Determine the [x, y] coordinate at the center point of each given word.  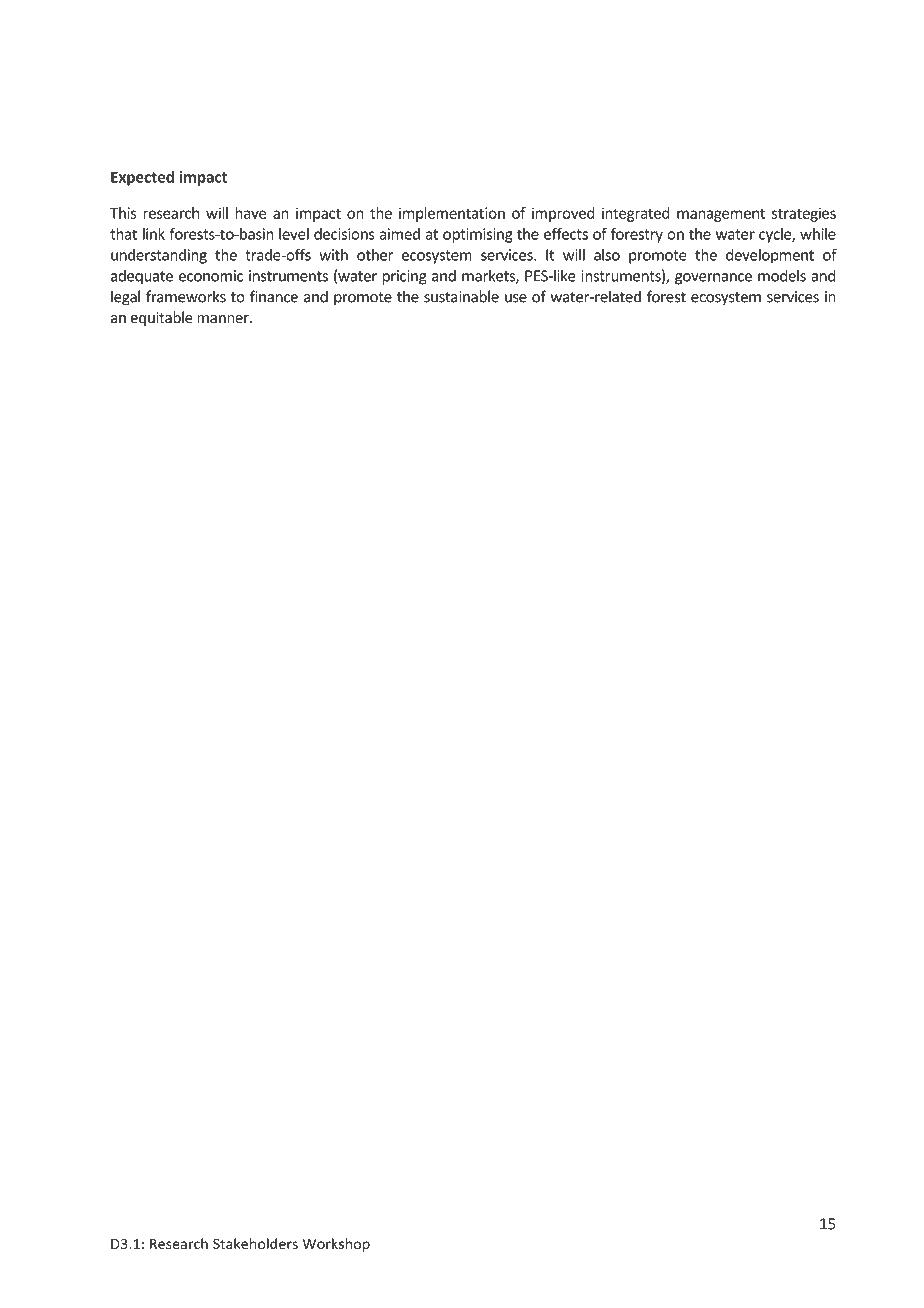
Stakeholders [255, 1243]
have [251, 213]
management [721, 215]
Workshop [336, 1245]
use [516, 298]
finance [274, 296]
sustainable [461, 296]
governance [713, 279]
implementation [452, 214]
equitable [162, 318]
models [782, 275]
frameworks [186, 296]
